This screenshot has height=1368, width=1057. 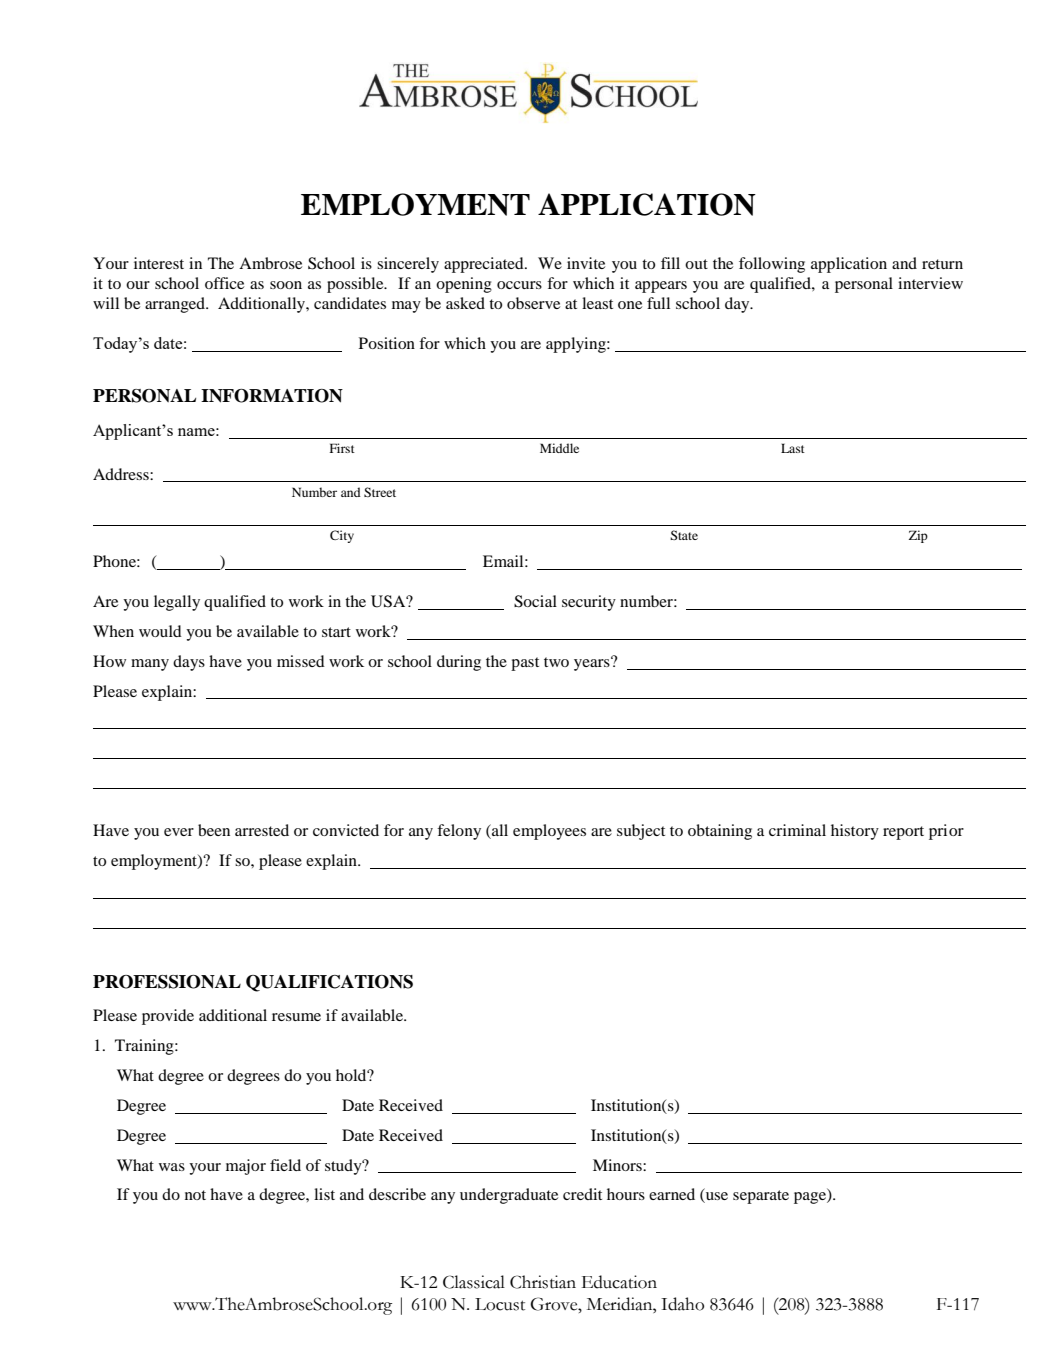 I want to click on observe, so click(x=533, y=303).
